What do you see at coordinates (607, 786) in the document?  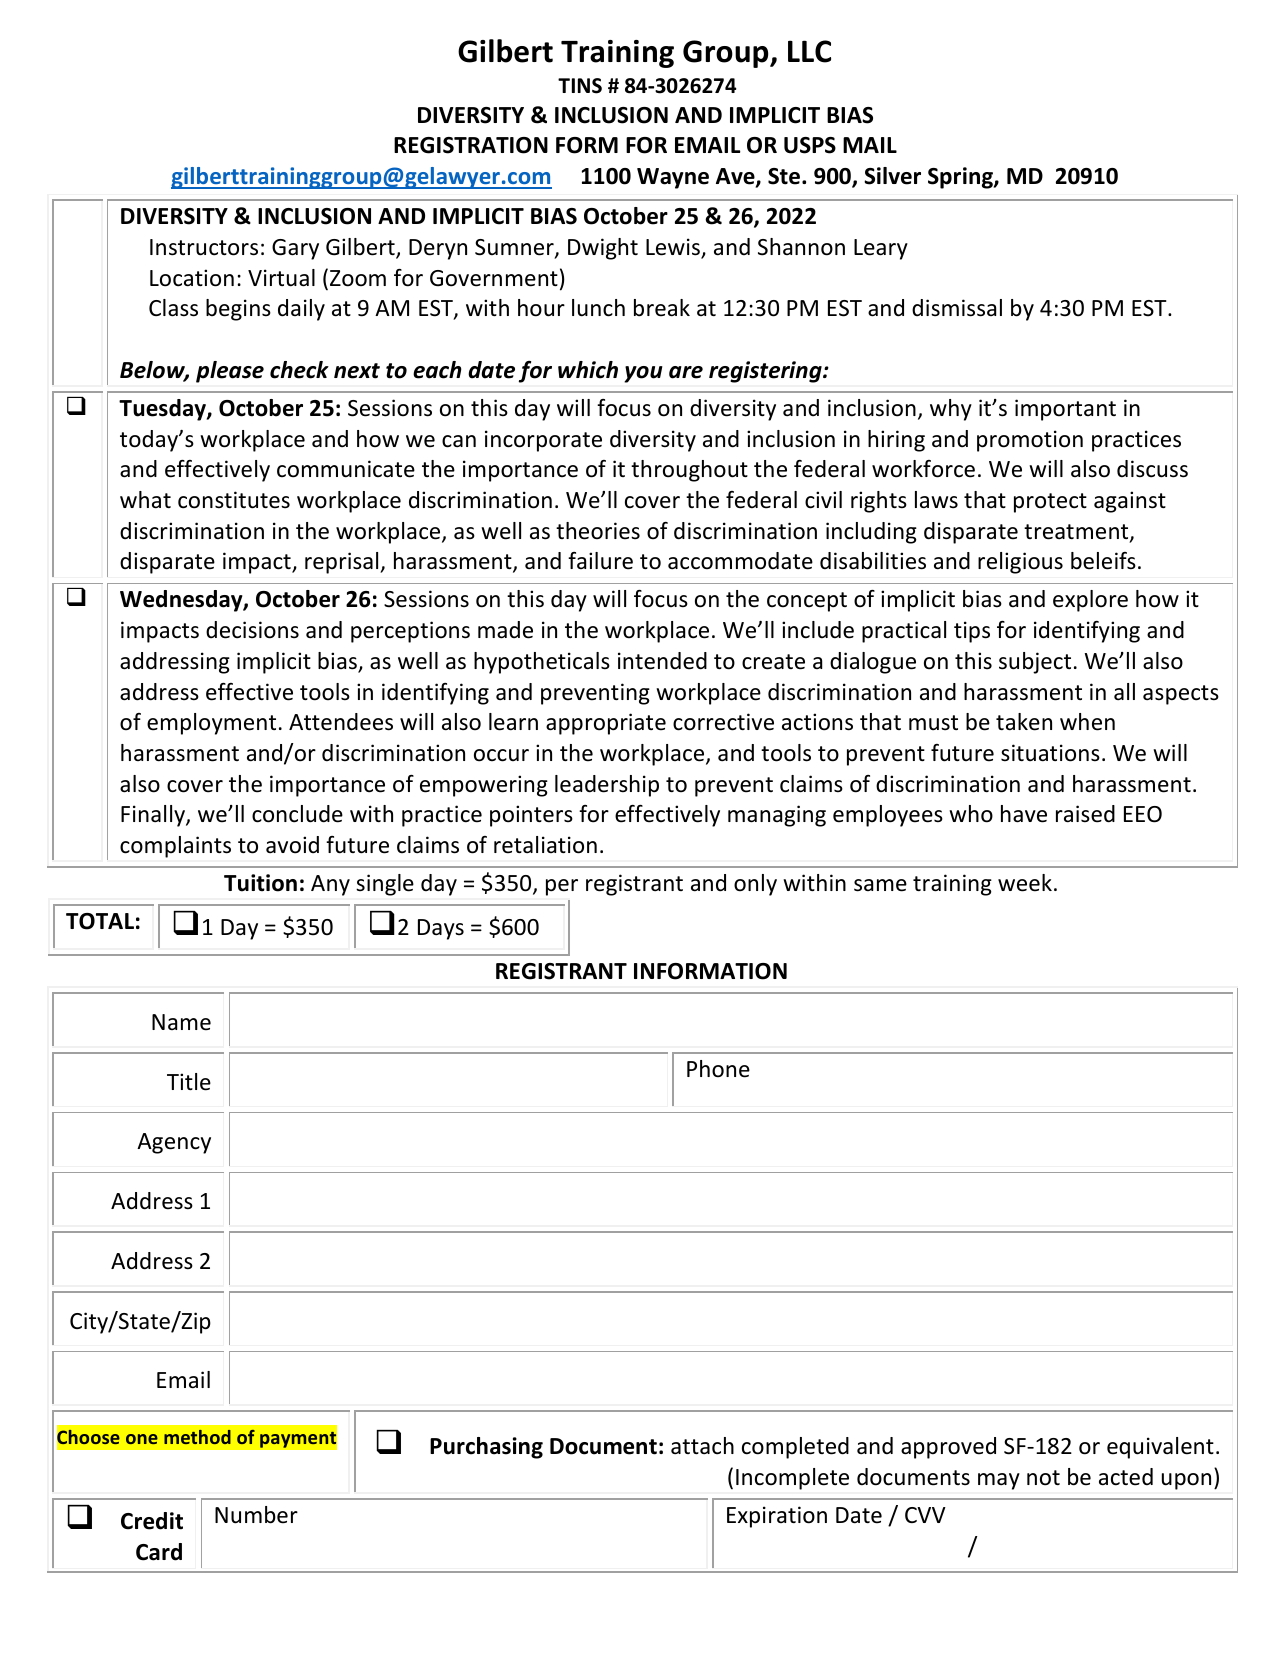 I see `leadership` at bounding box center [607, 786].
